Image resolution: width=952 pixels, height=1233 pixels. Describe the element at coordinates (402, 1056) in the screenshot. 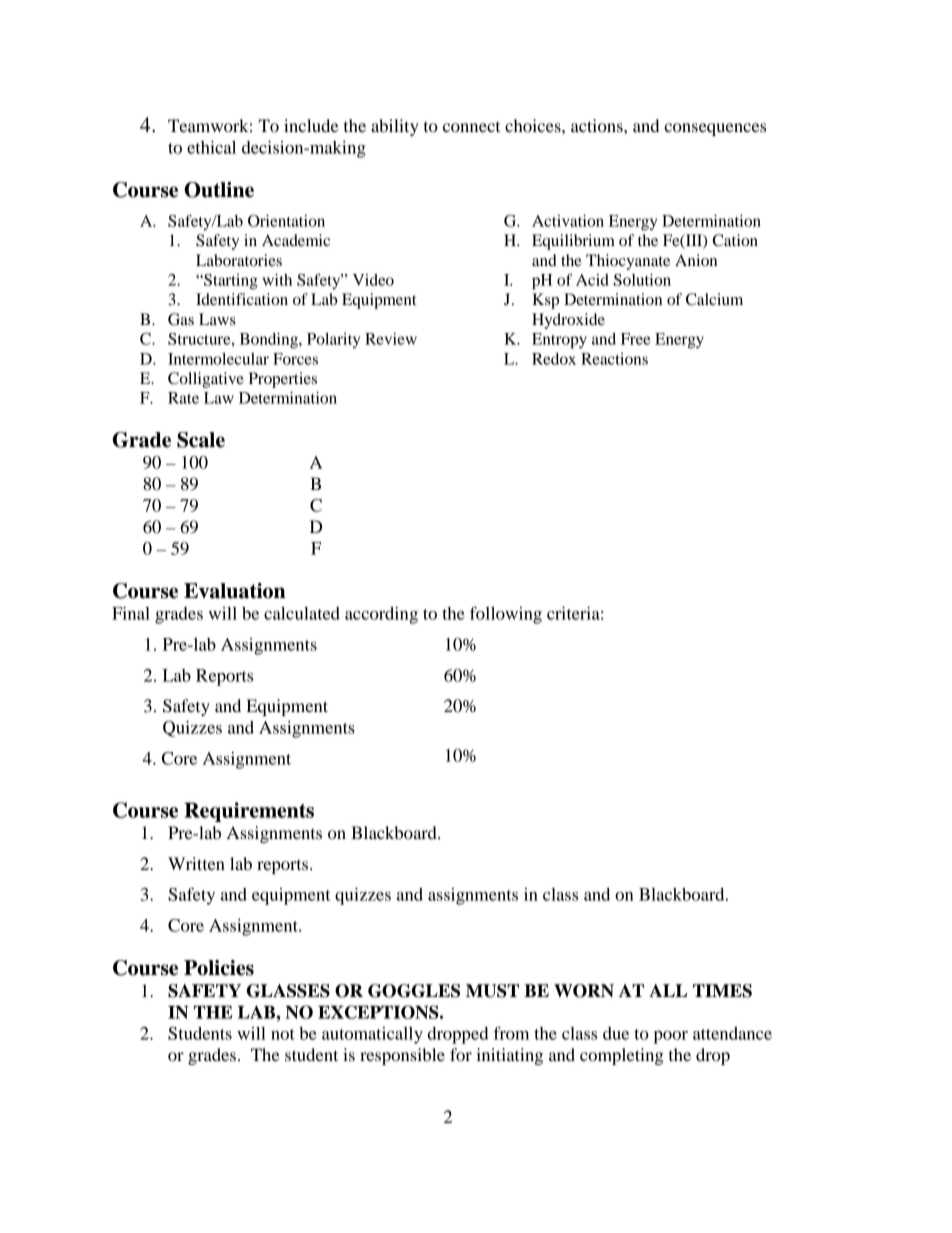

I see `responsible` at that location.
